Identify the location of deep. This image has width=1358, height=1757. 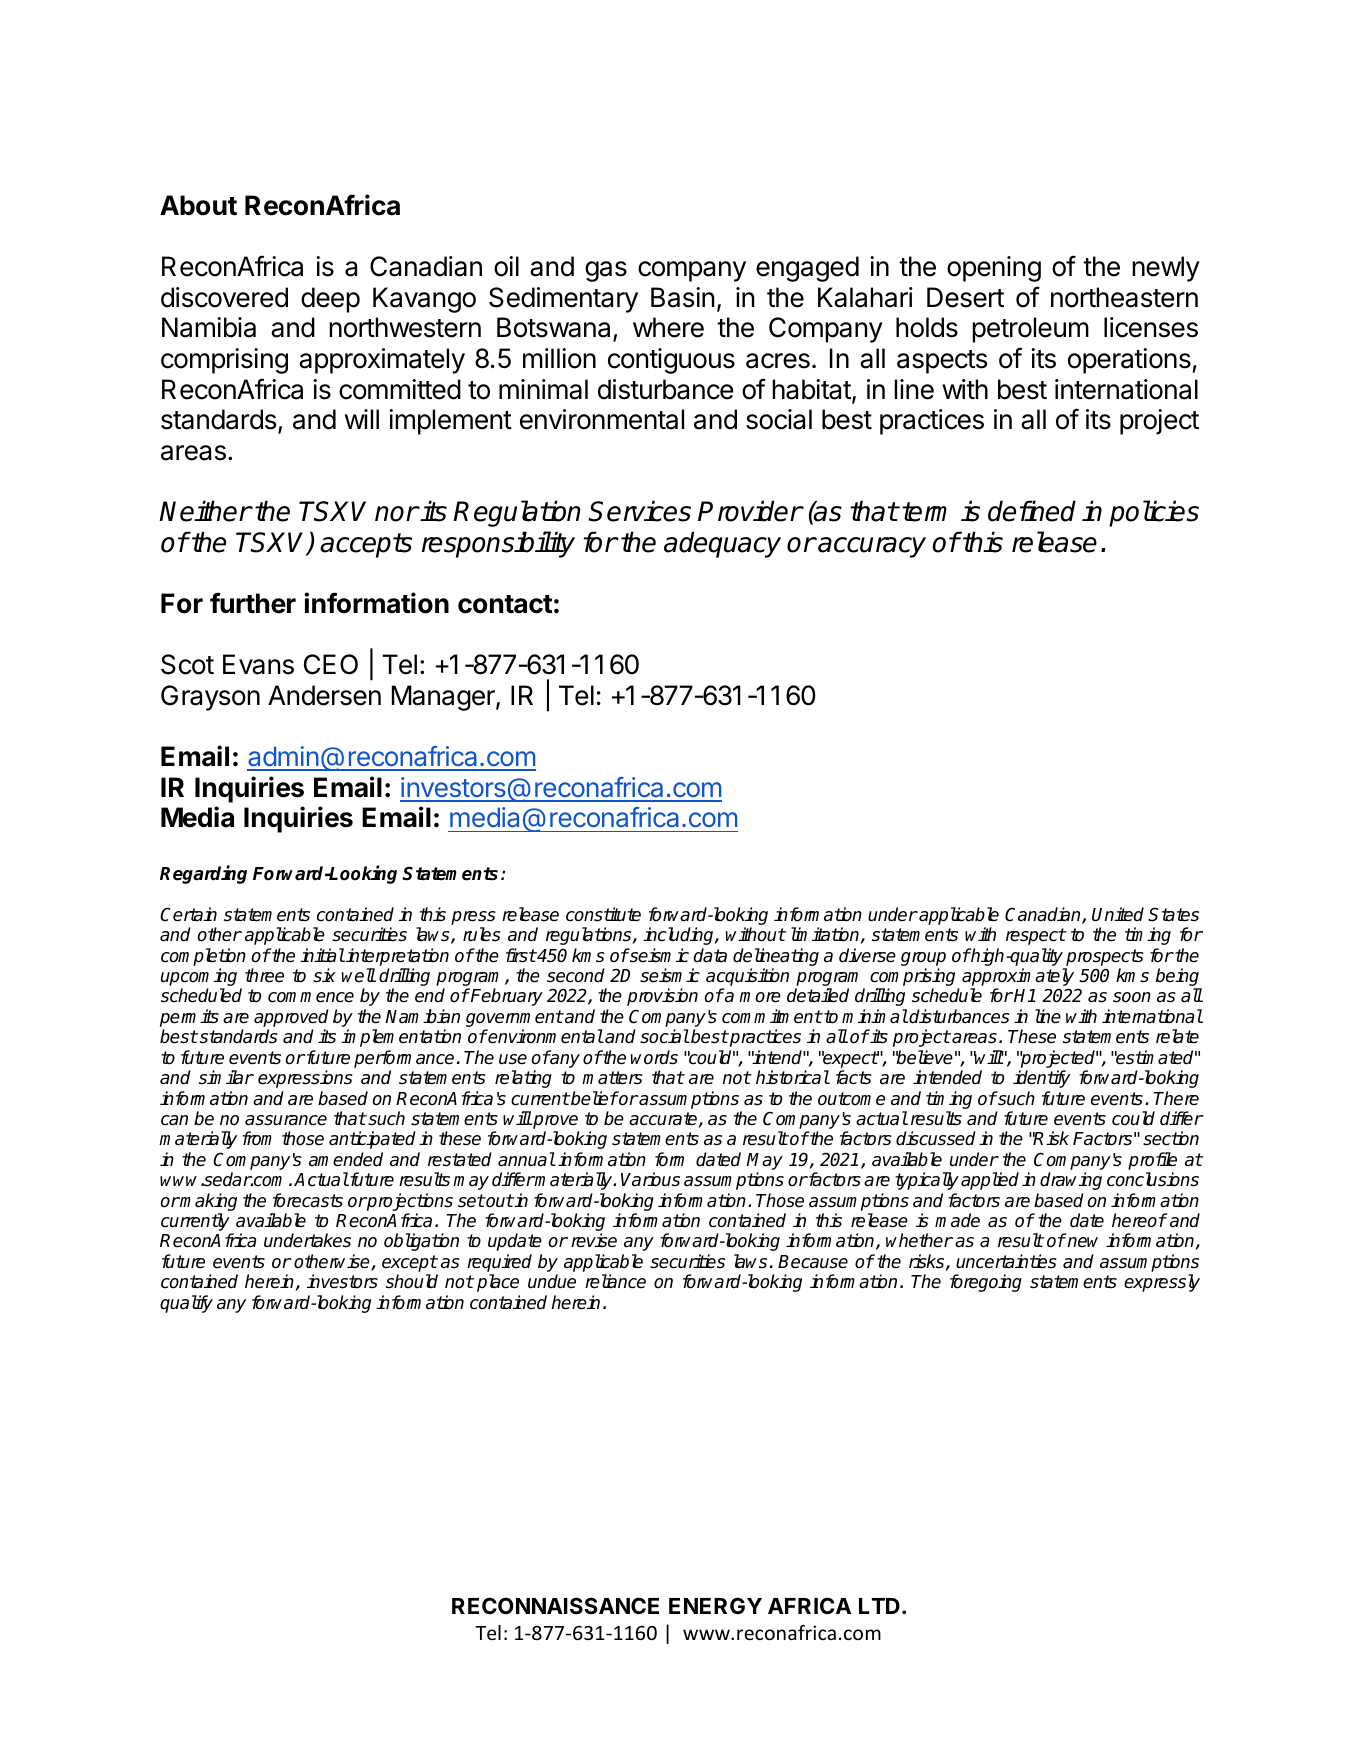
(330, 300).
